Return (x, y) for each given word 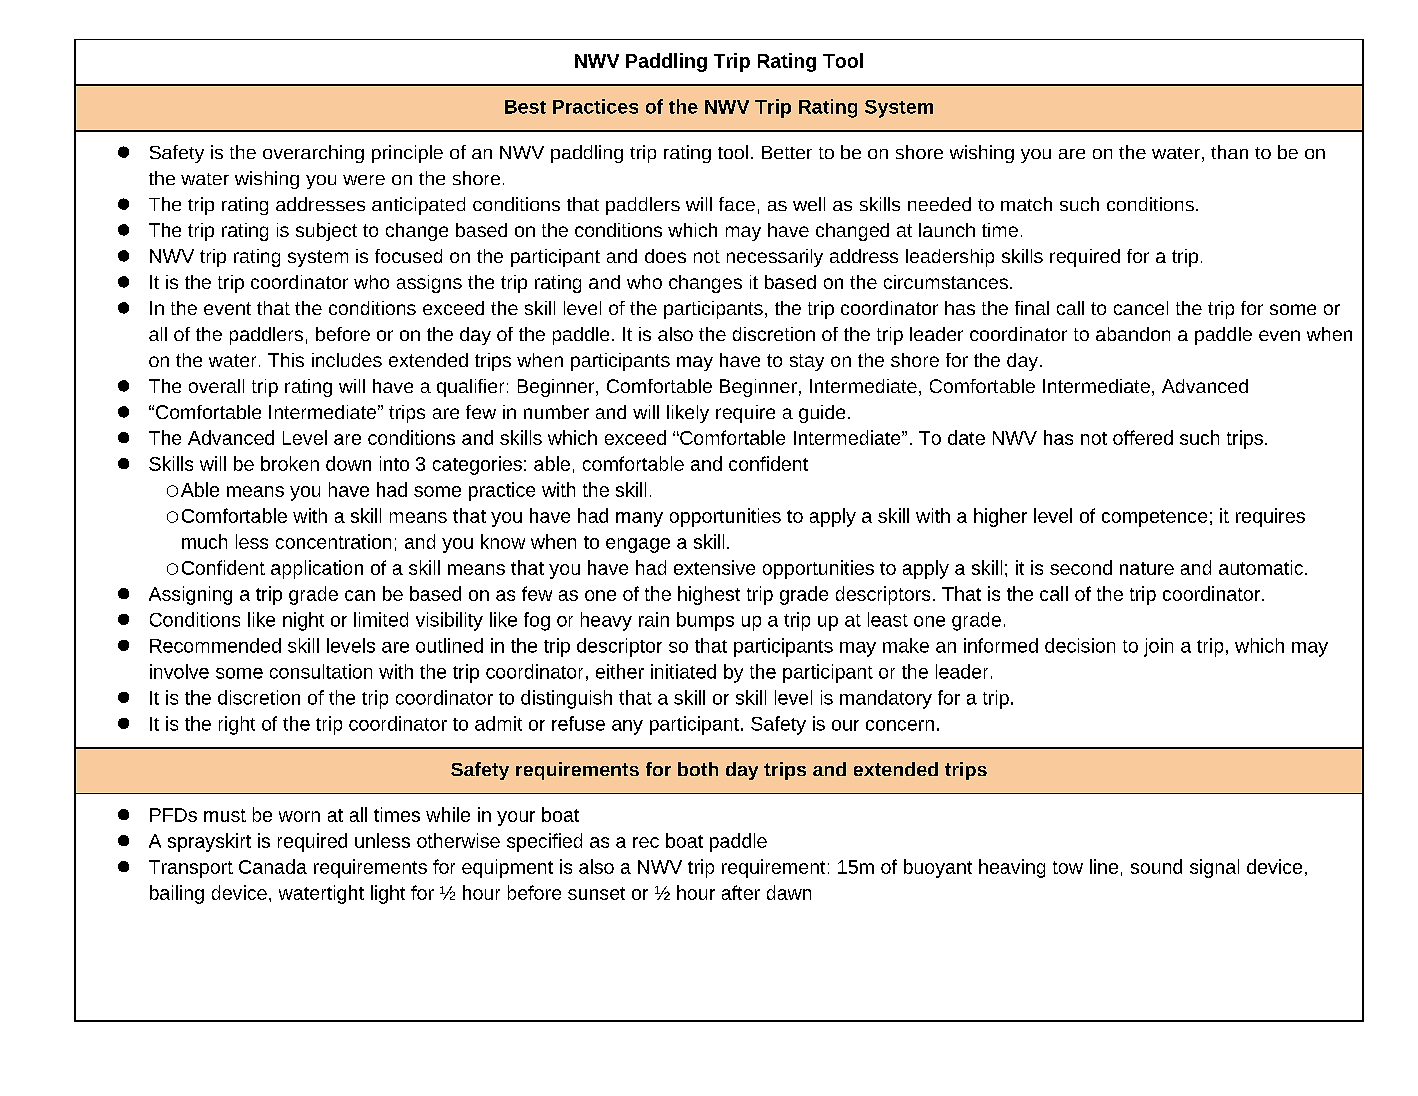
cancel (1141, 308)
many (639, 519)
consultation (321, 671)
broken (290, 463)
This (286, 360)
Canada (273, 866)
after (741, 892)
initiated (683, 671)
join (1158, 647)
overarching (313, 154)
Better (787, 152)
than (1229, 152)
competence (1154, 518)
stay (807, 362)
